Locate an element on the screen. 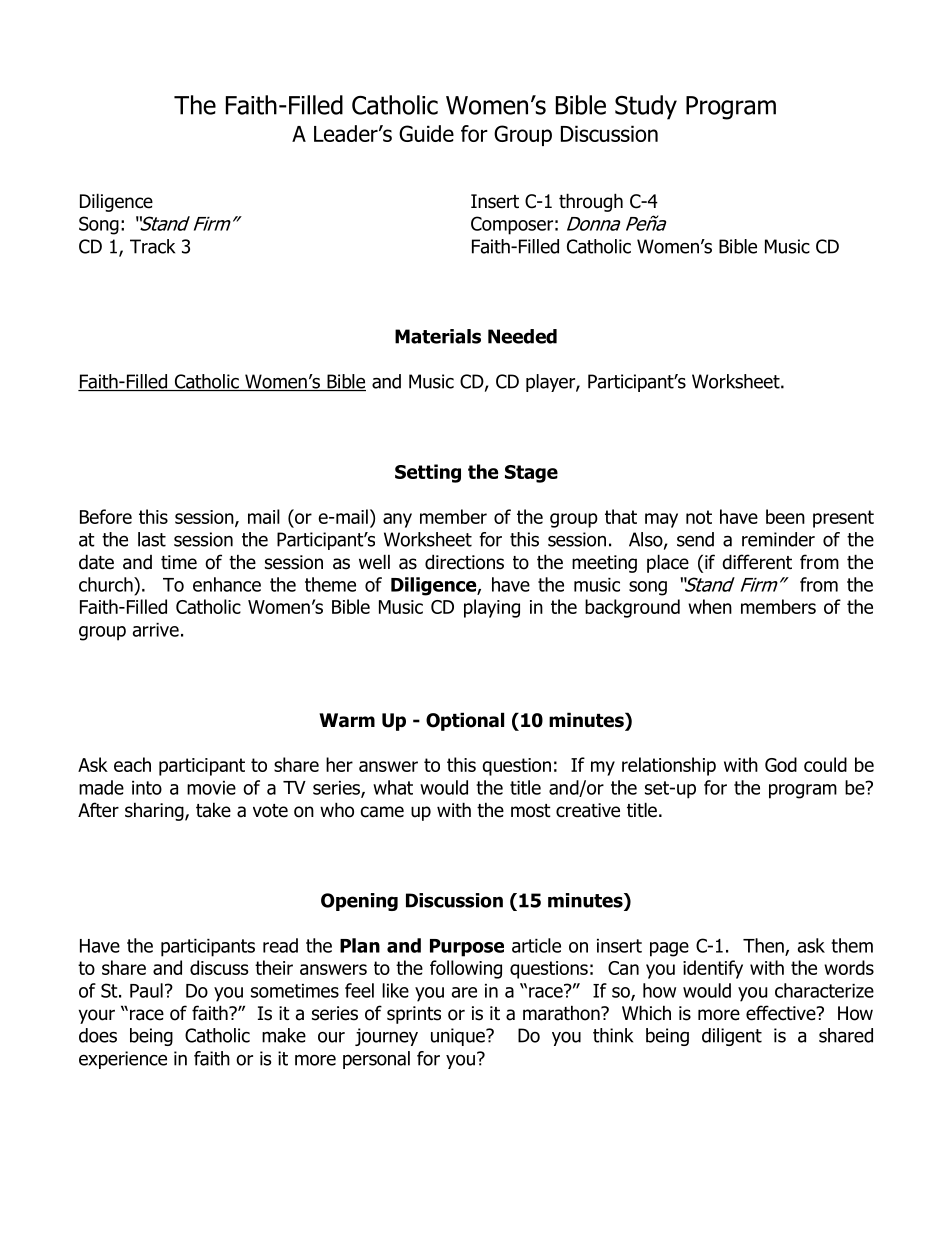 This screenshot has width=952, height=1233. Paul is located at coordinates (146, 990).
